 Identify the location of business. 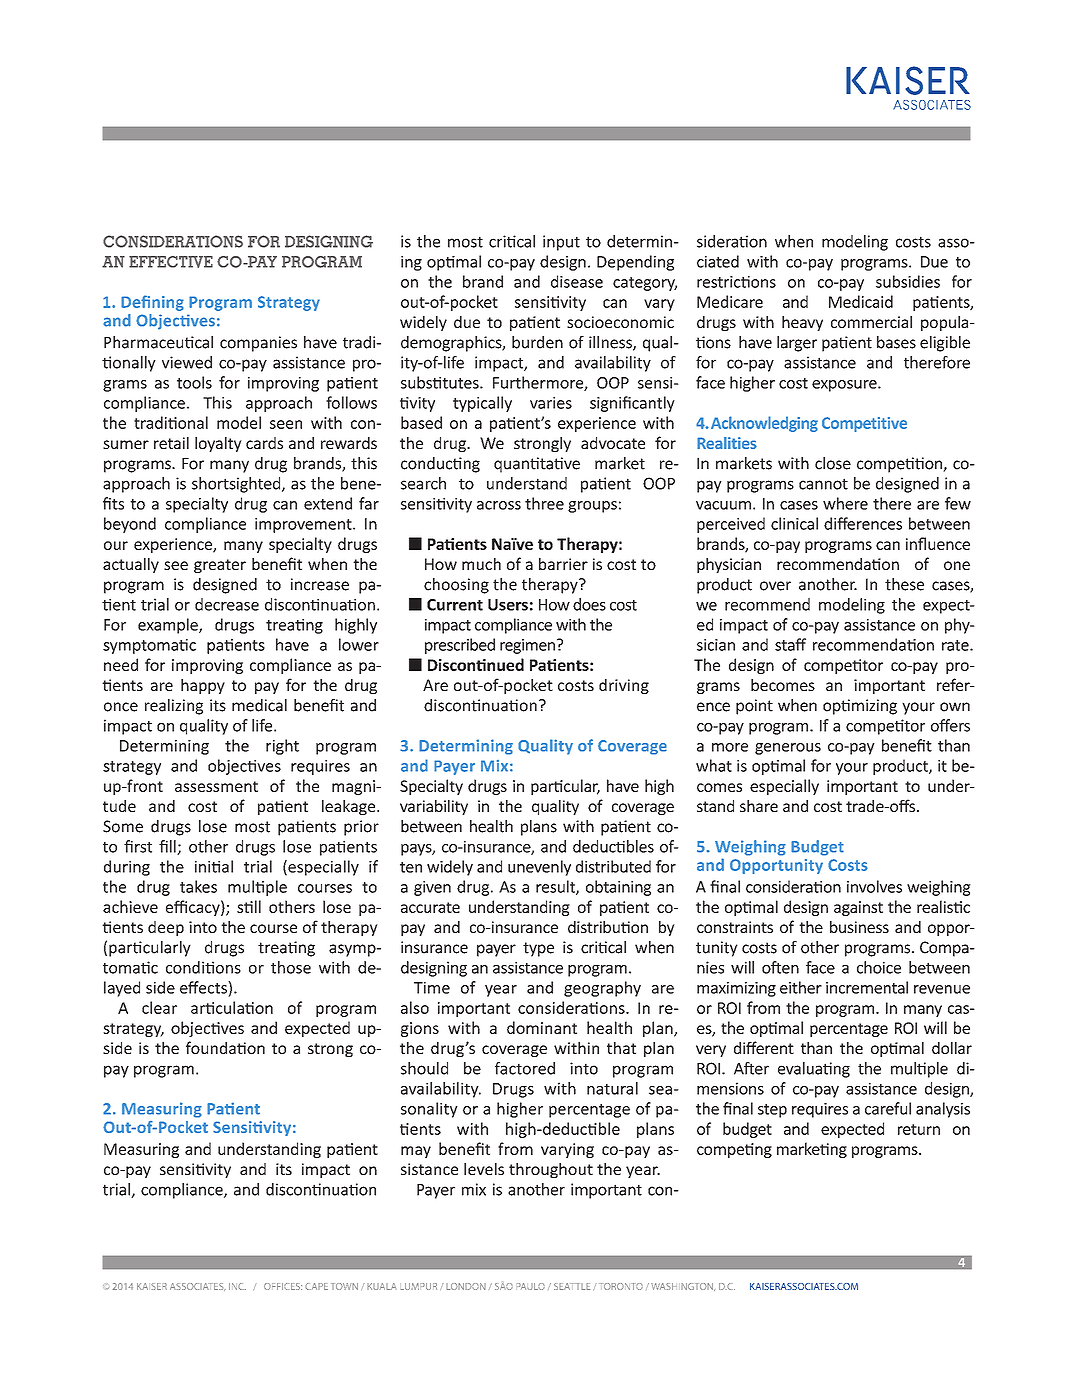
(859, 927).
